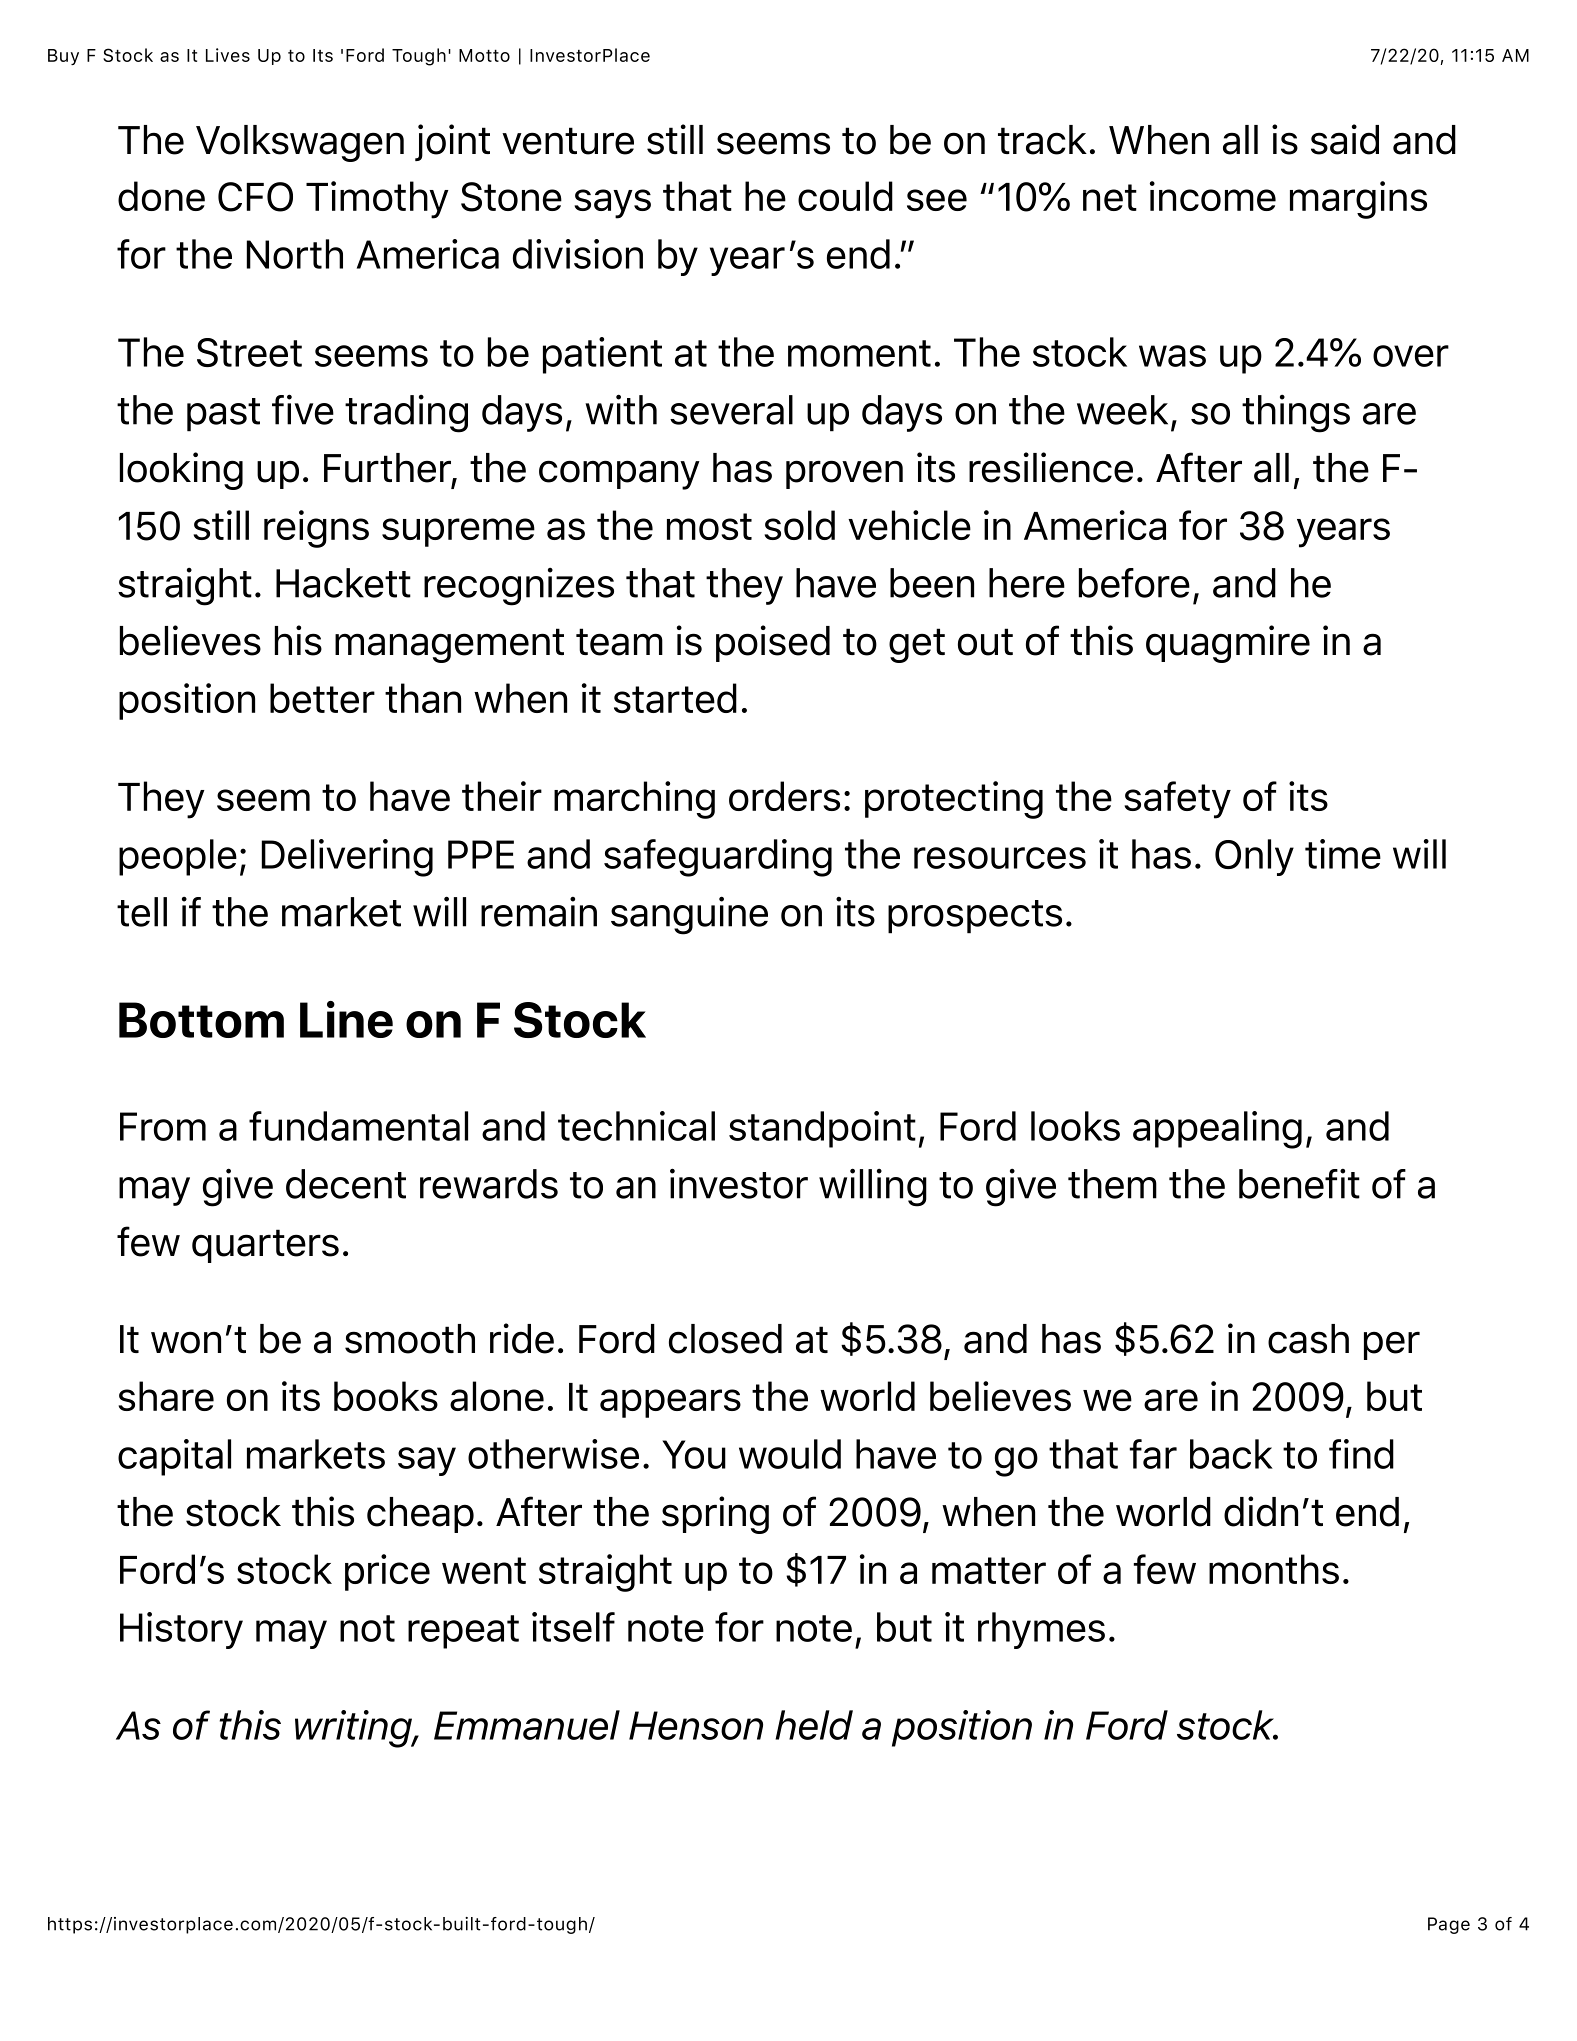 This screenshot has width=1577, height=2041. What do you see at coordinates (181, 1630) in the screenshot?
I see `History` at bounding box center [181, 1630].
